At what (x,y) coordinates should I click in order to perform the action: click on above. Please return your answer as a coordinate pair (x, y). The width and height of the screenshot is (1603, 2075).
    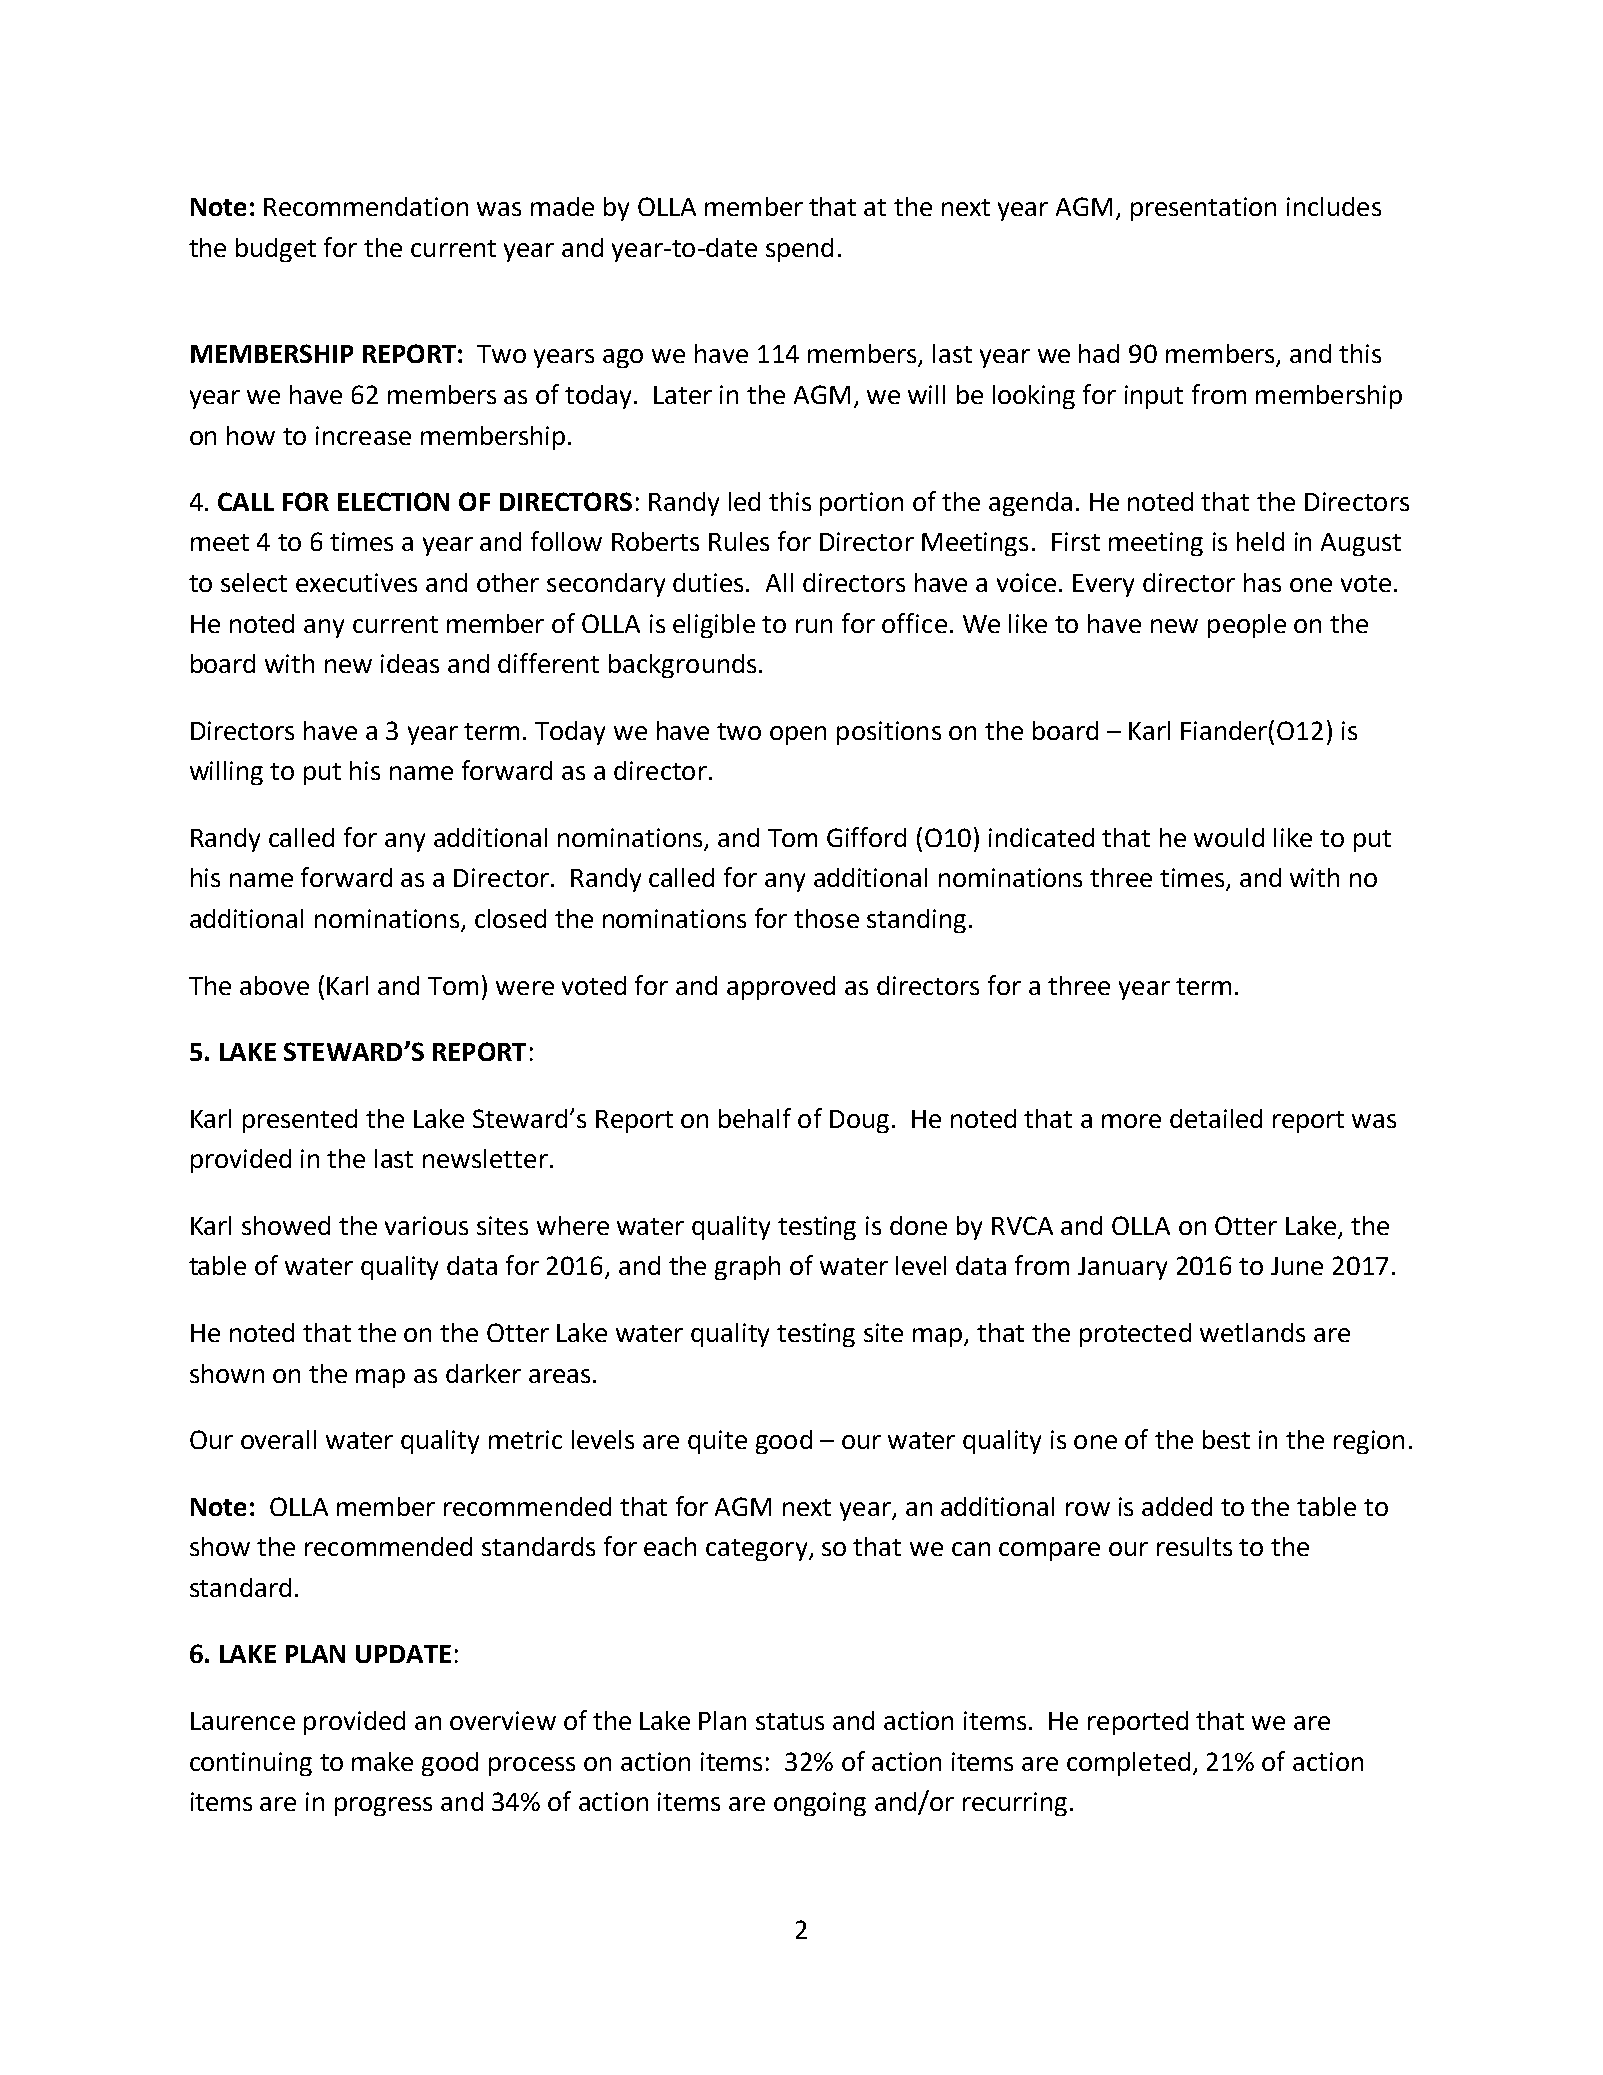
    Looking at the image, I should click on (274, 985).
